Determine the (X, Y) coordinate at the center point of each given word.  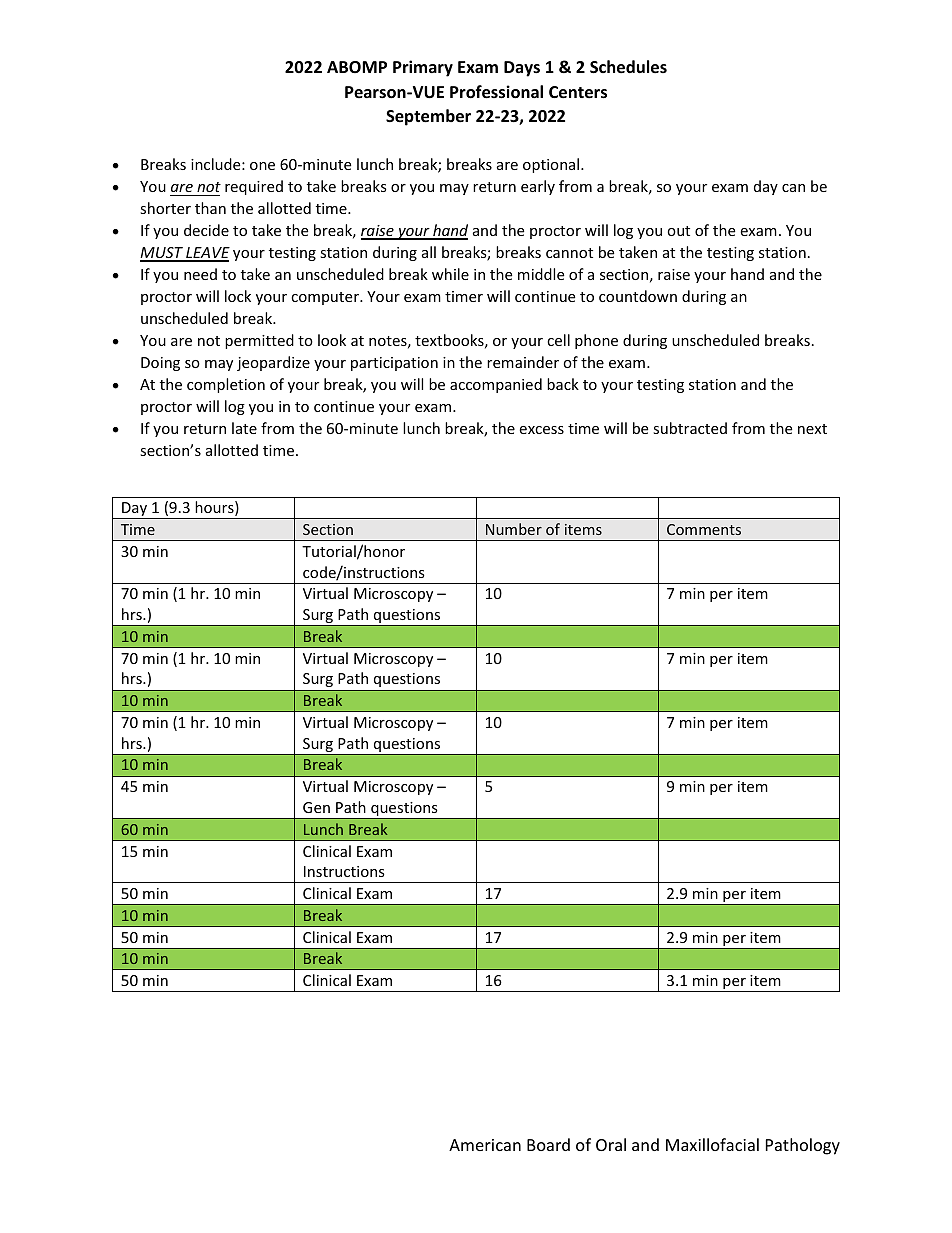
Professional (496, 92)
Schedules (628, 67)
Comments (704, 529)
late (244, 428)
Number (514, 529)
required (254, 187)
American (485, 1145)
